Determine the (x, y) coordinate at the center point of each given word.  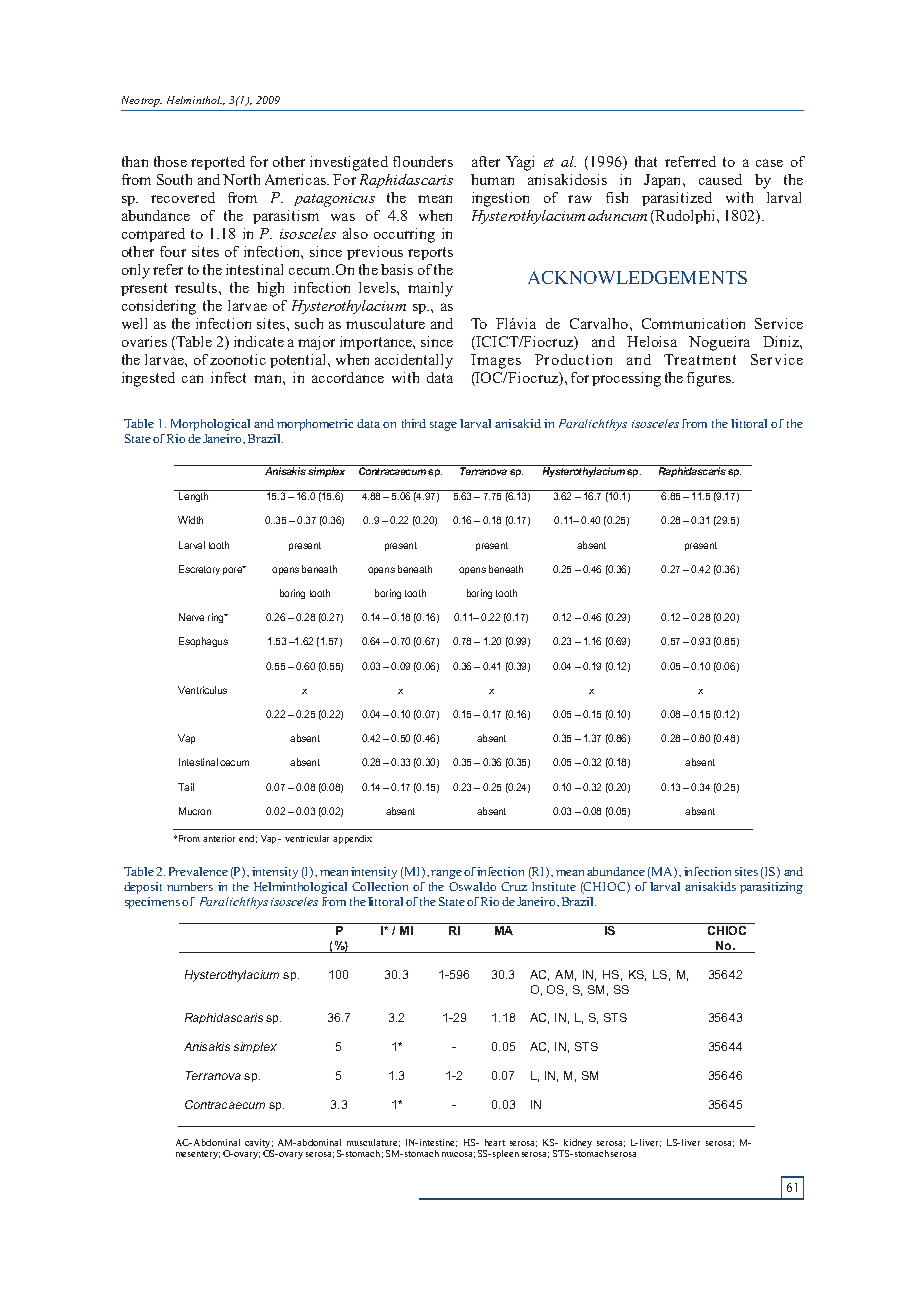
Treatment (700, 359)
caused (720, 179)
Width (190, 520)
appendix (352, 839)
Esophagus (203, 642)
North (241, 179)
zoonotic (238, 359)
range (446, 874)
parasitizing (771, 888)
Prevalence (198, 871)
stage (443, 426)
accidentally (414, 361)
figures (710, 379)
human (492, 179)
